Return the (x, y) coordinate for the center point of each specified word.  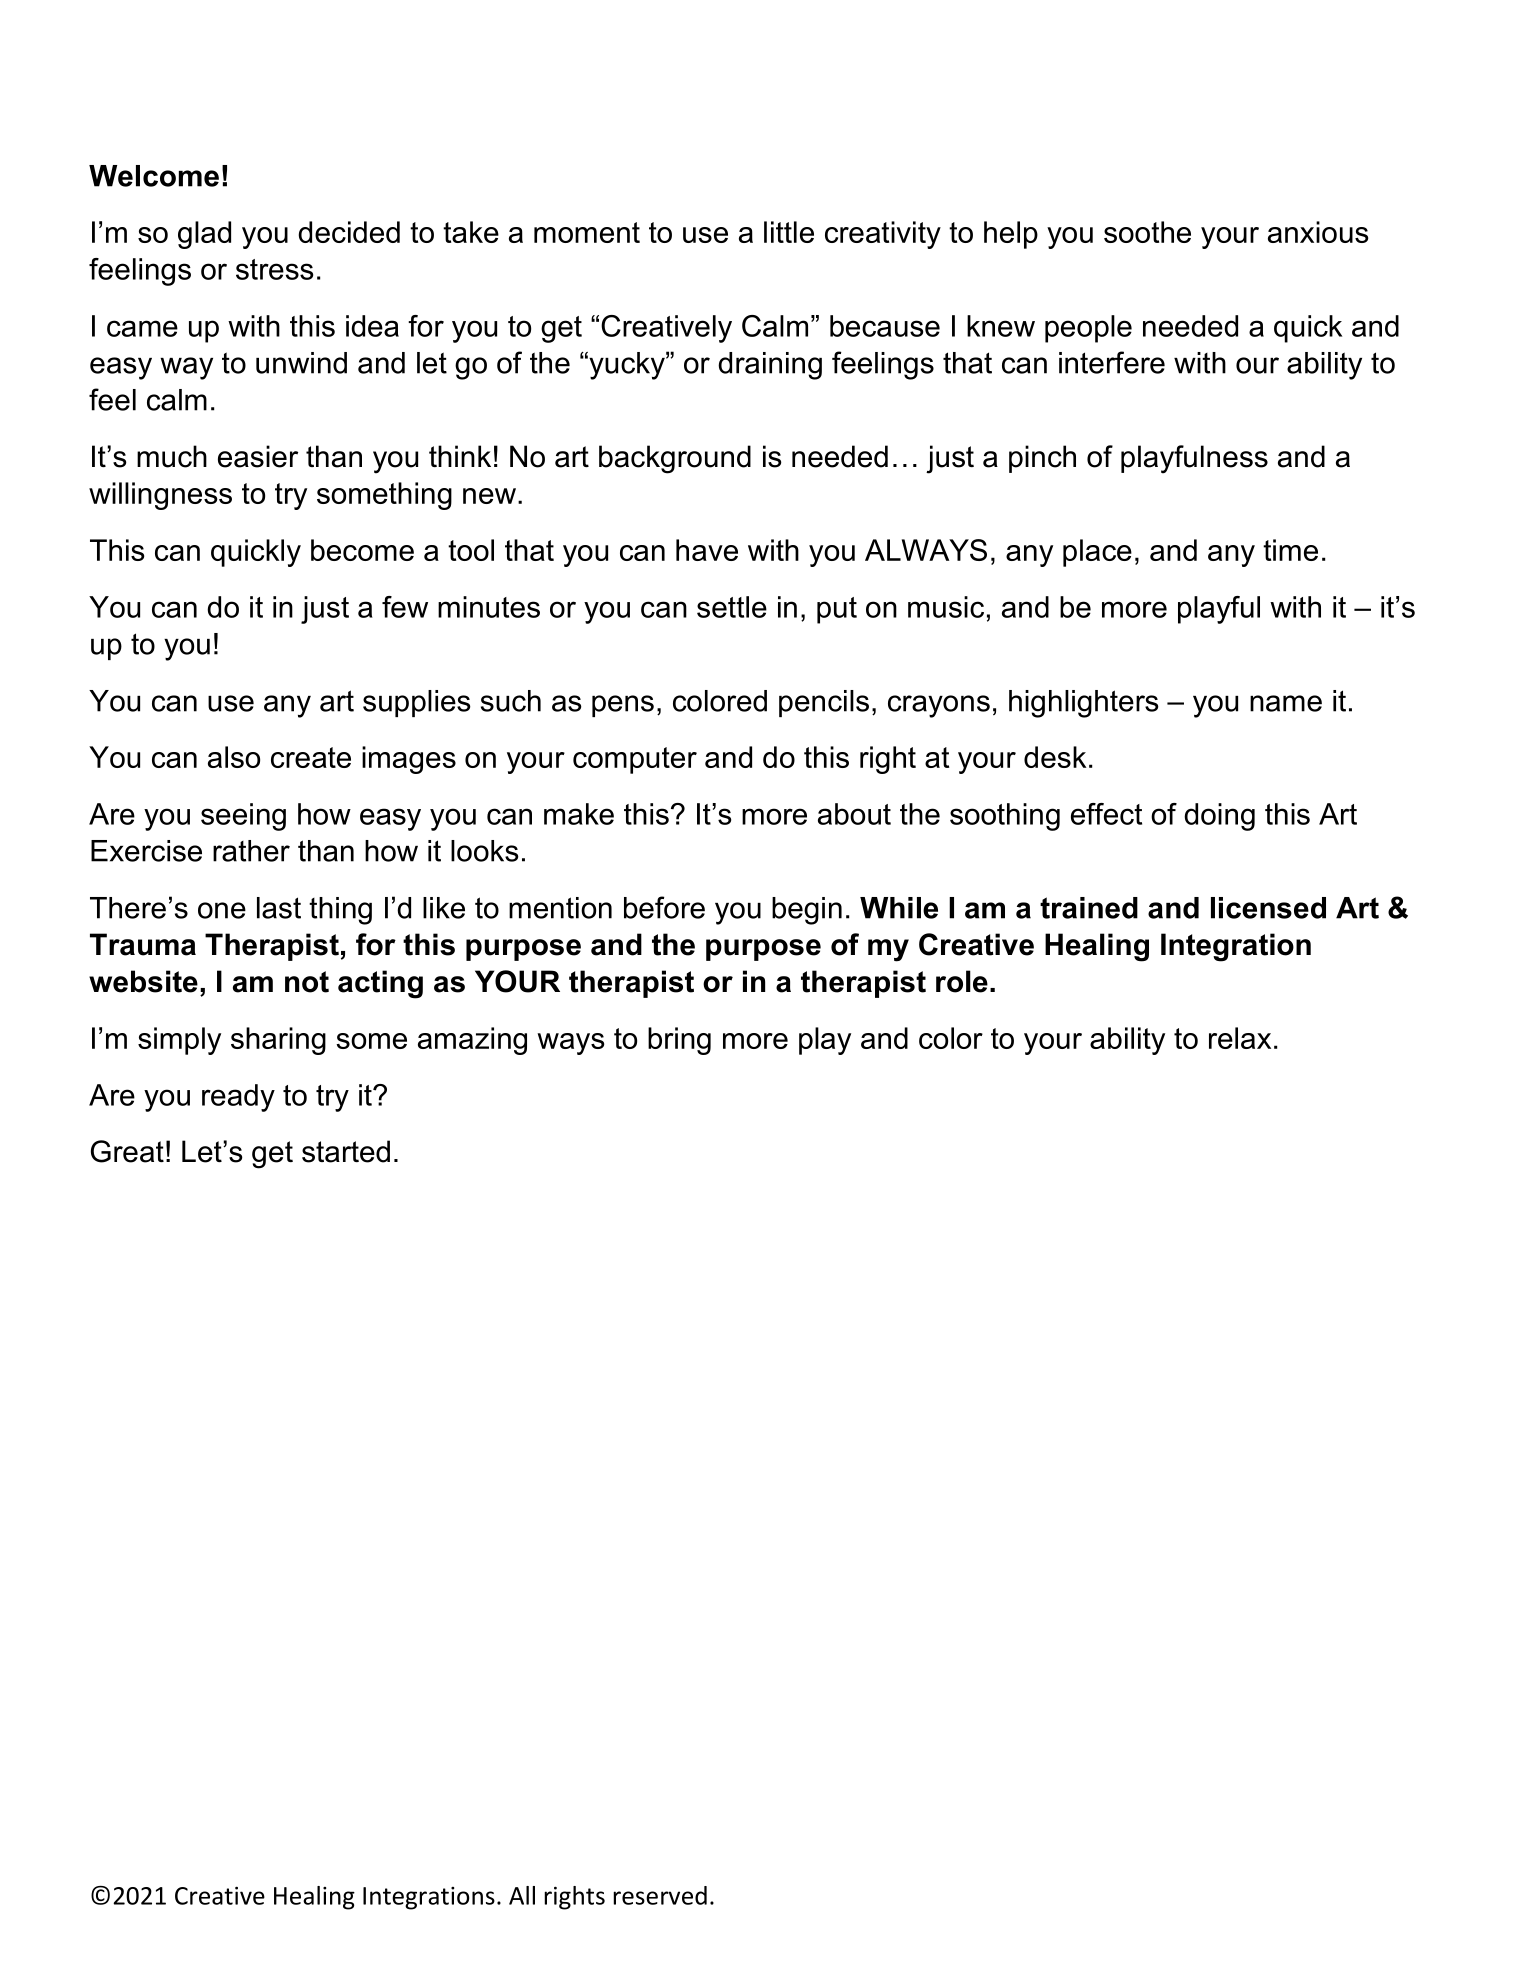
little (789, 232)
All (522, 1895)
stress (274, 269)
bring (679, 1041)
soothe (1147, 232)
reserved (660, 1895)
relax (1240, 1038)
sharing (278, 1041)
